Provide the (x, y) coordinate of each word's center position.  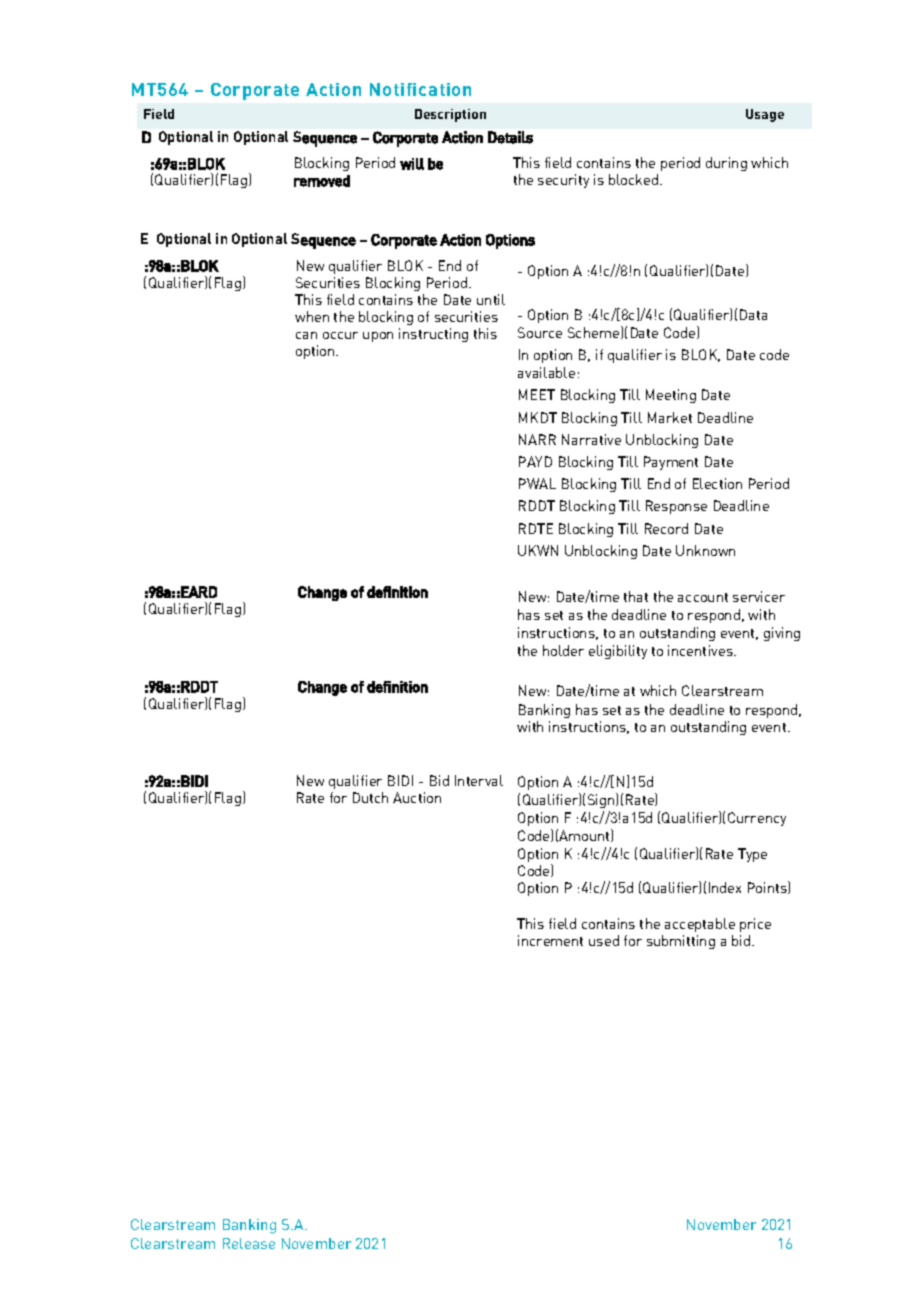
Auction (417, 797)
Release (249, 1243)
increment (550, 940)
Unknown (705, 550)
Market (670, 417)
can (306, 335)
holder (563, 650)
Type (752, 855)
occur (340, 335)
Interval (479, 780)
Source (540, 332)
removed (322, 181)
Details (510, 137)
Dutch (370, 797)
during (726, 164)
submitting (681, 942)
